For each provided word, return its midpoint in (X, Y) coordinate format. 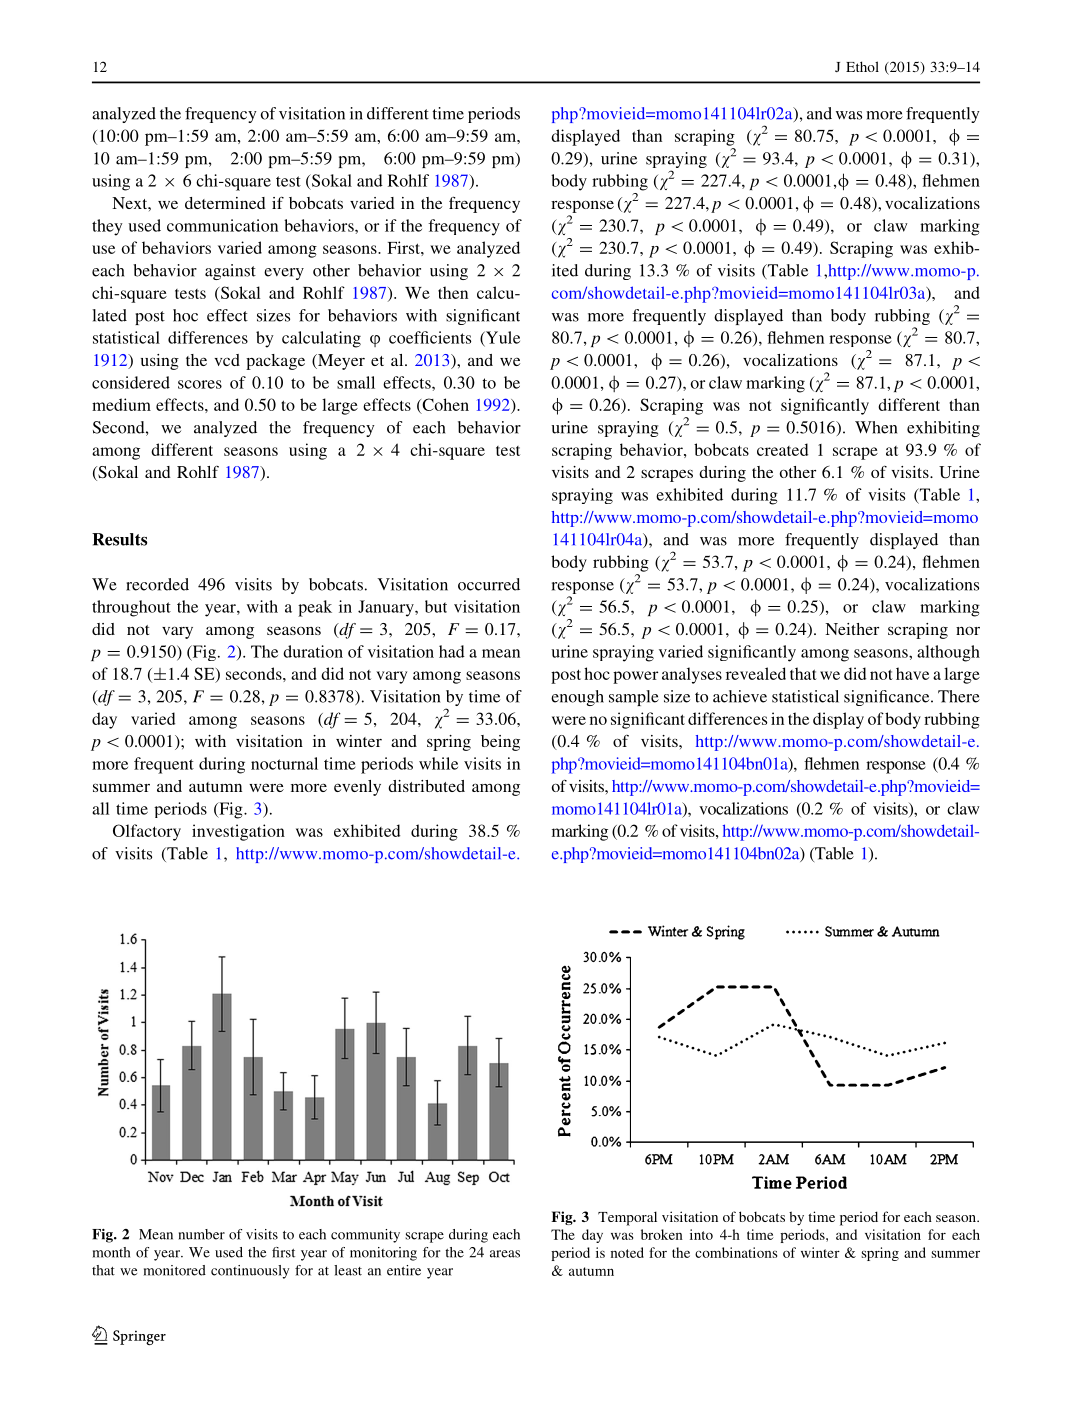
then (453, 292)
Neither (852, 629)
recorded (157, 584)
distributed (426, 786)
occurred (489, 584)
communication (222, 225)
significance (888, 698)
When (876, 427)
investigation (238, 832)
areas (505, 1254)
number (202, 1234)
